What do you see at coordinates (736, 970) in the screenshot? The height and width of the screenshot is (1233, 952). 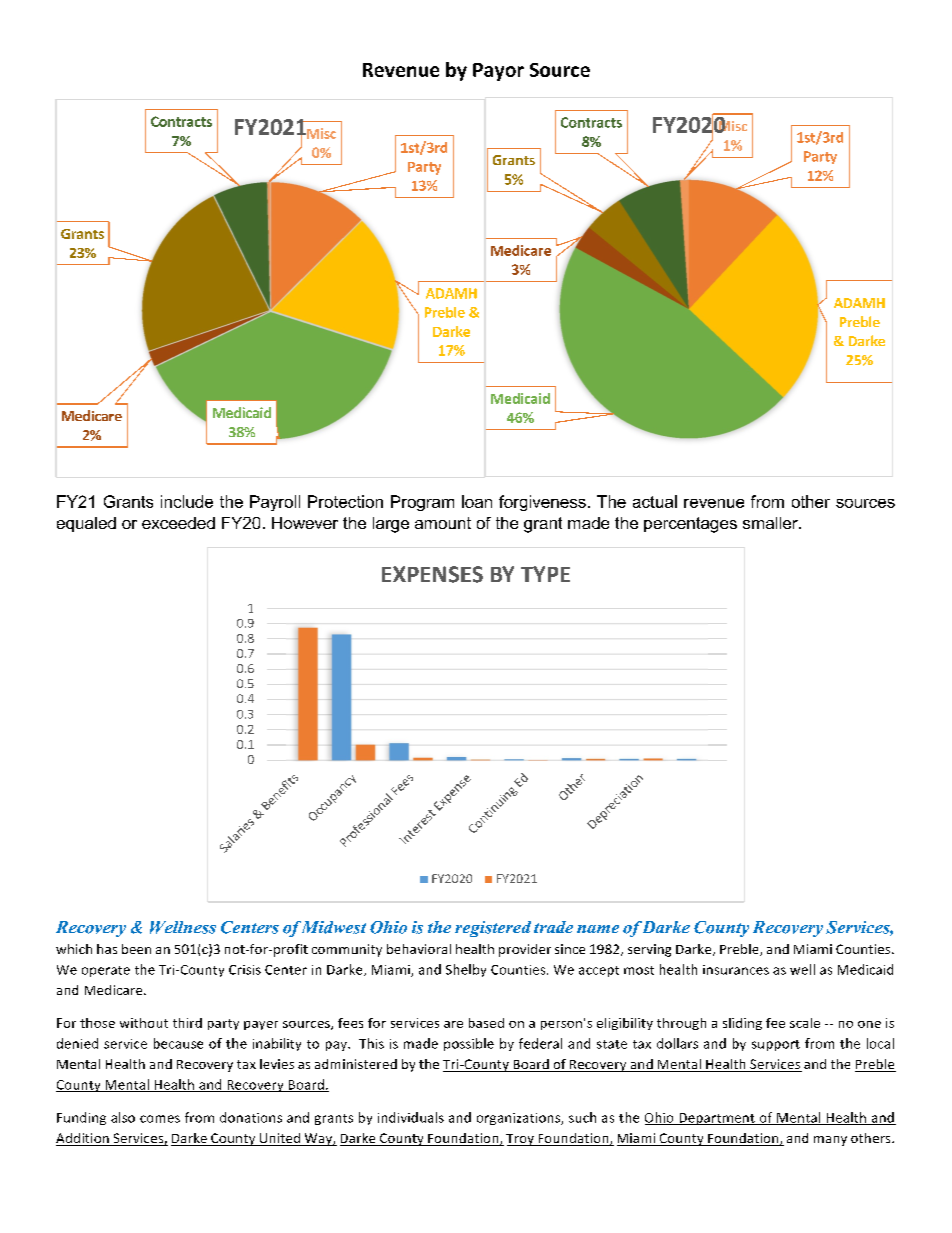 I see `insurances` at bounding box center [736, 970].
